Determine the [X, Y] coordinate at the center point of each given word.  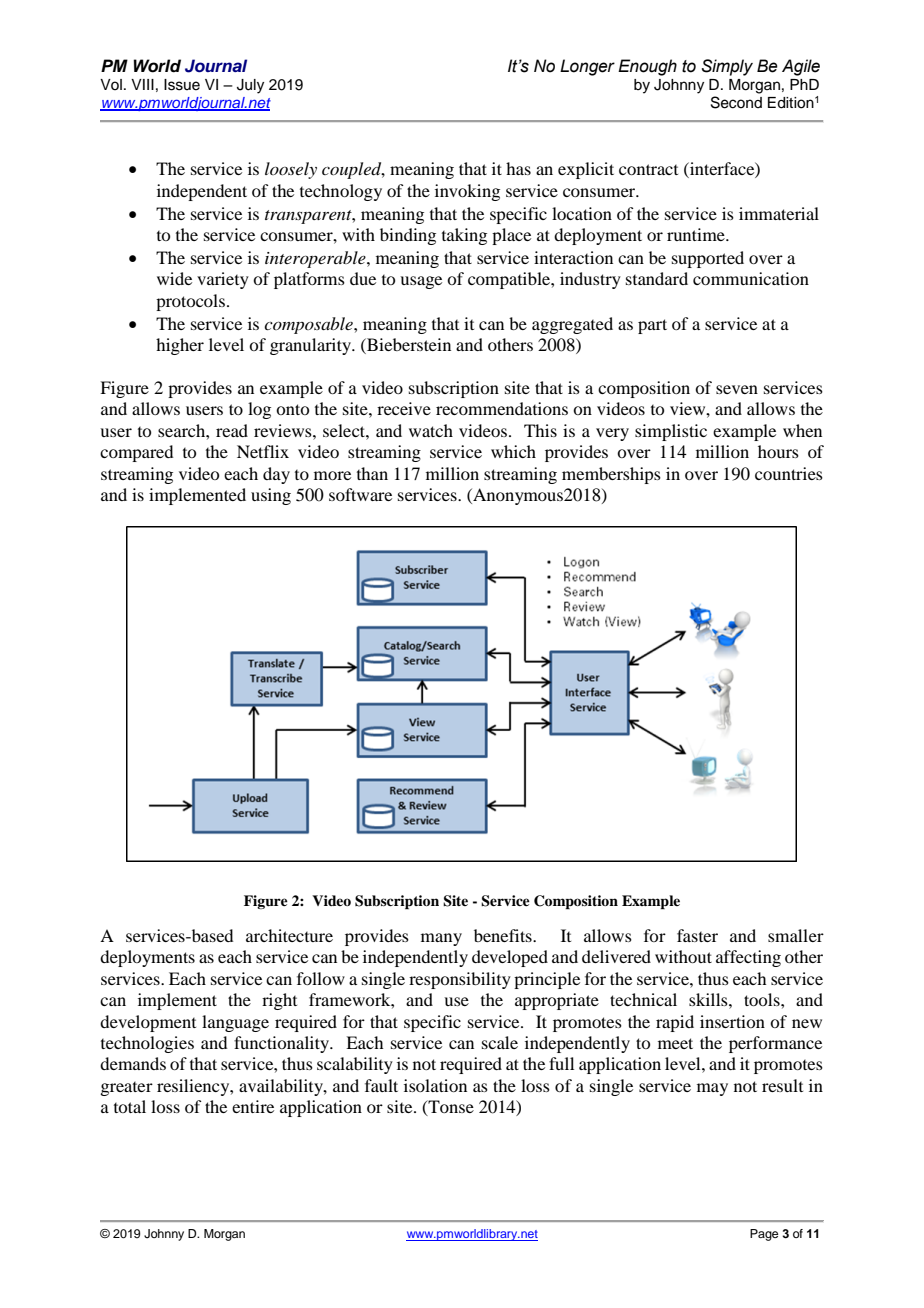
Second [736, 102]
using [271, 496]
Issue [182, 85]
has [518, 168]
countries [789, 473]
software [360, 494]
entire [253, 1106]
